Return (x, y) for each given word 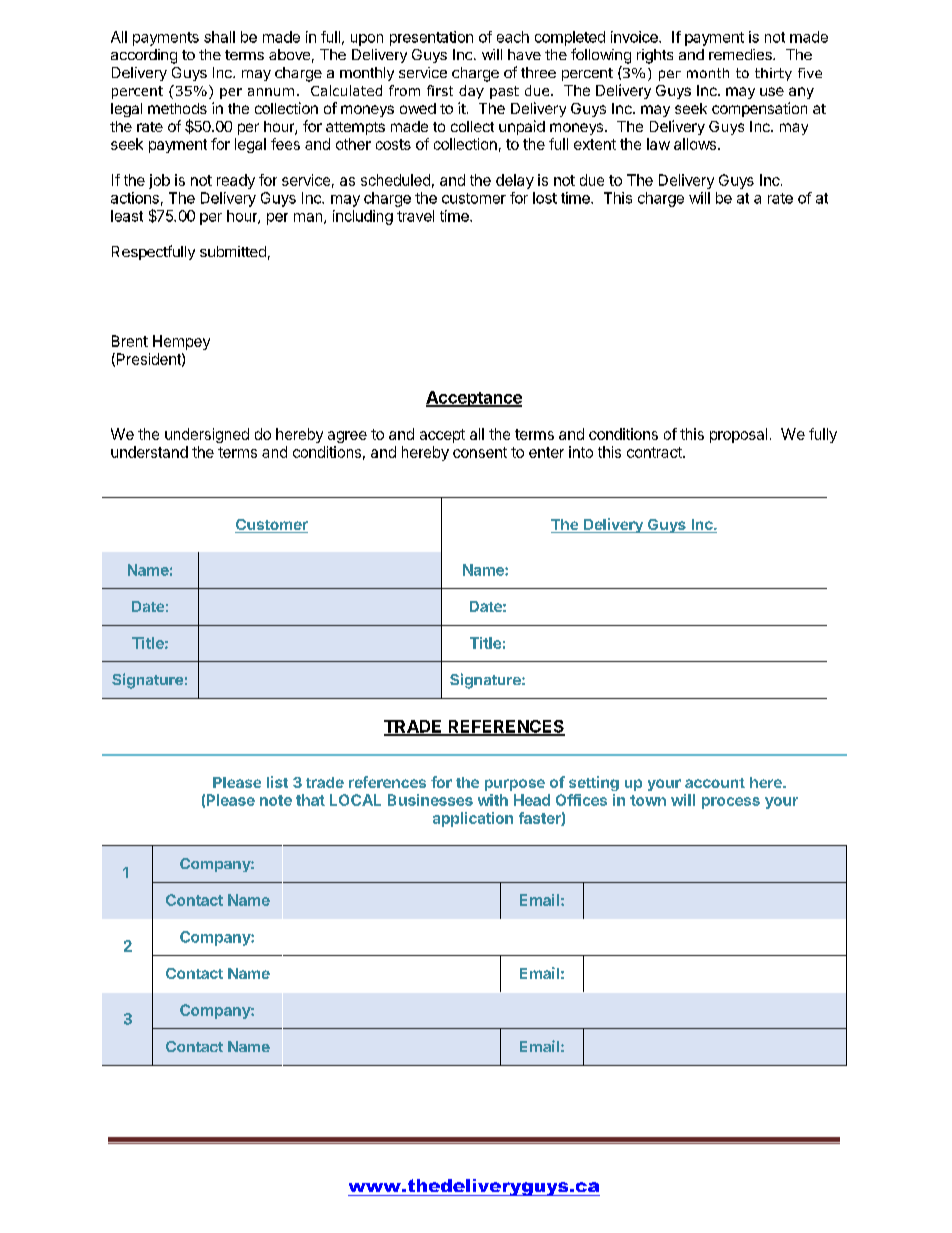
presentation (431, 38)
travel (415, 216)
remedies (741, 54)
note (276, 800)
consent (480, 452)
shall (219, 37)
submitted (233, 251)
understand (149, 452)
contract (655, 452)
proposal (738, 435)
